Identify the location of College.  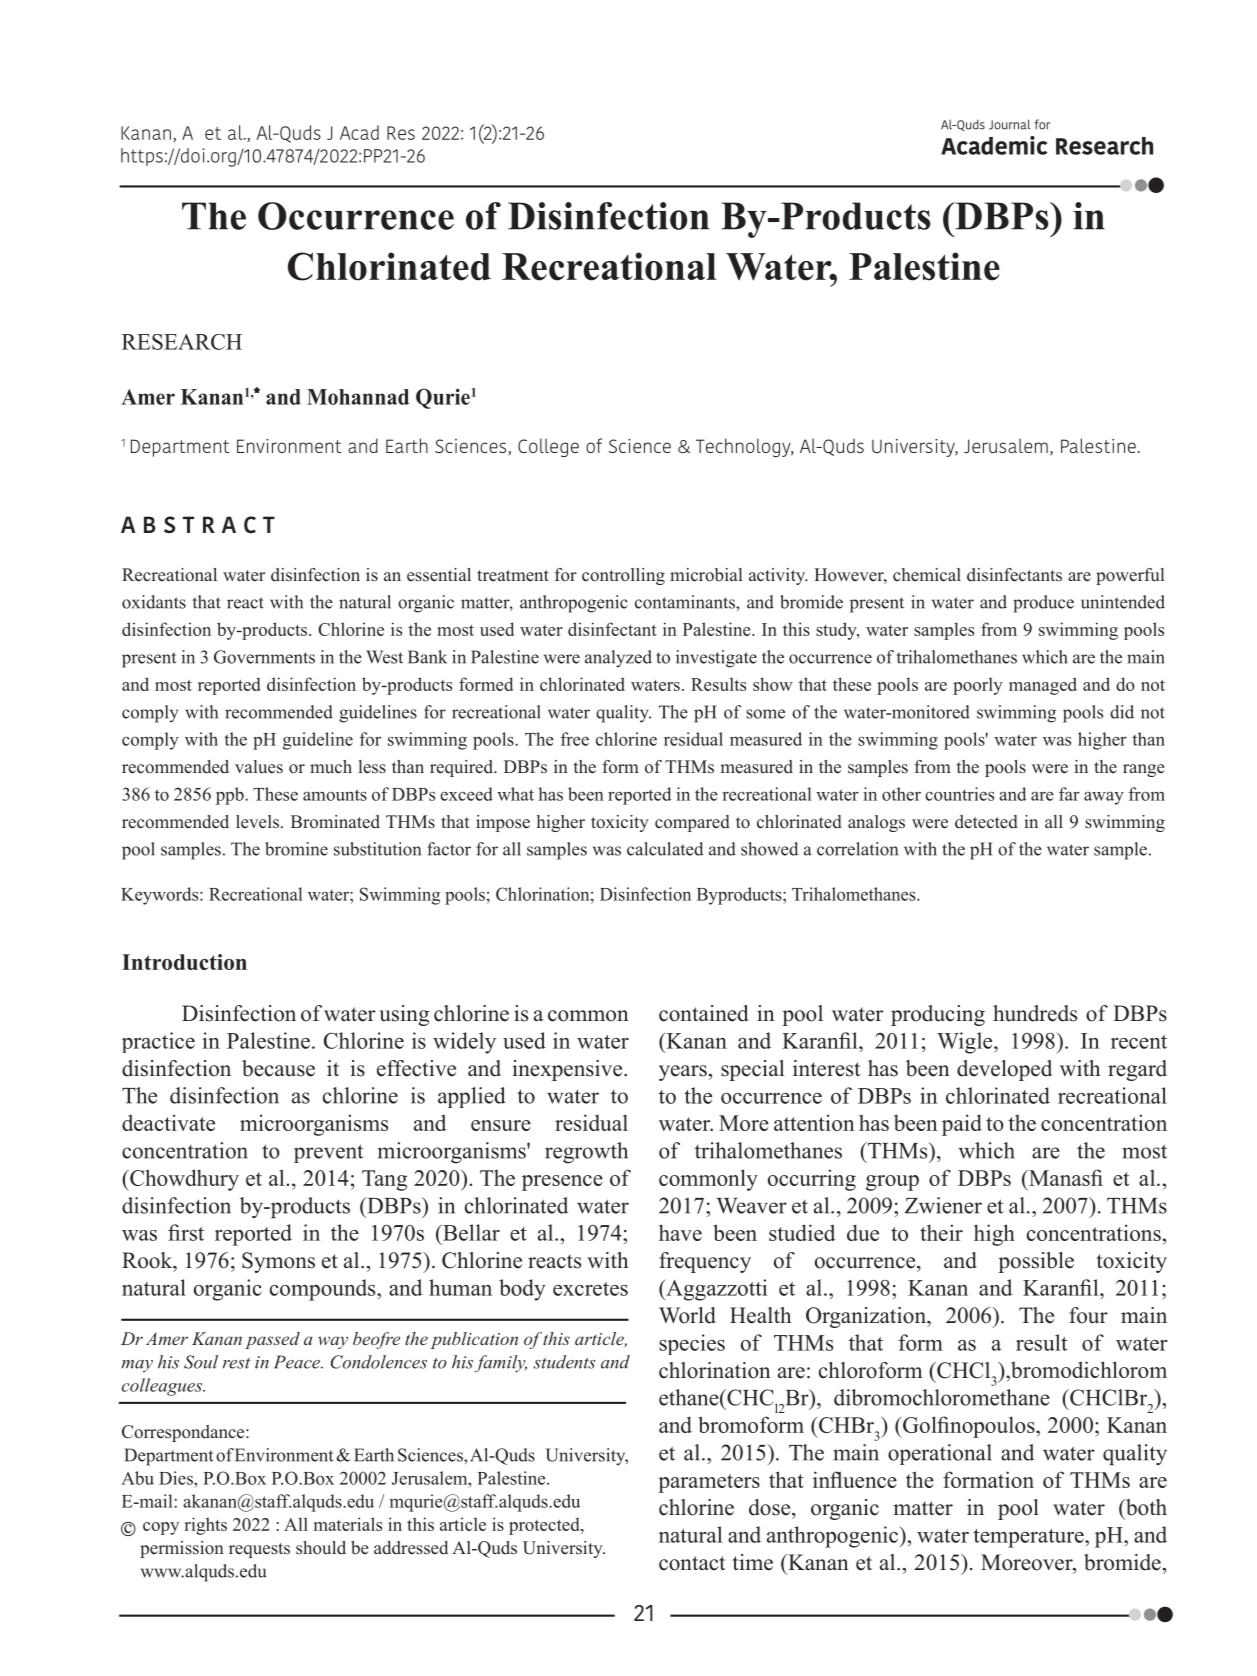
(548, 447).
